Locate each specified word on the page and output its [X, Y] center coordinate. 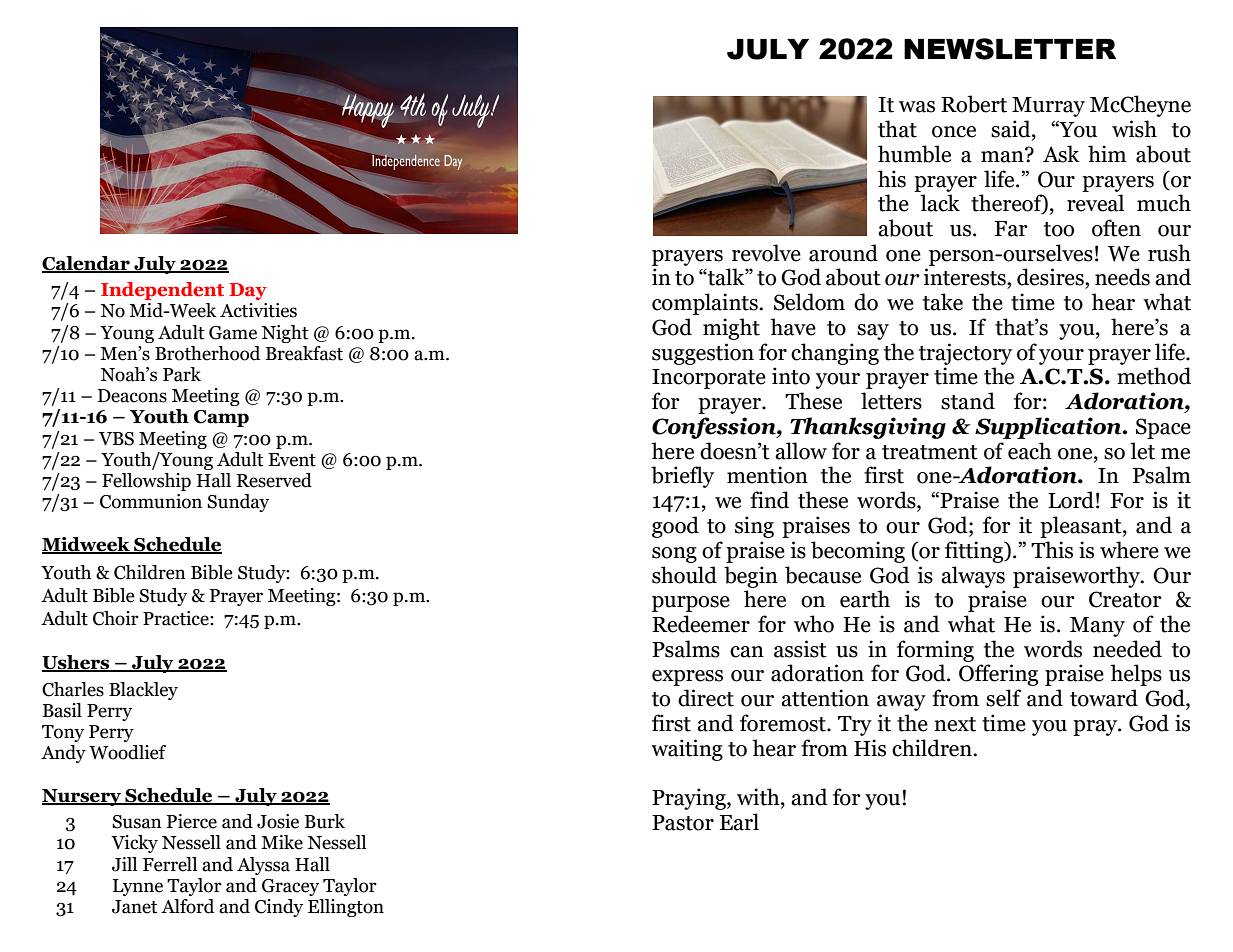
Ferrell [170, 864]
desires [1051, 277]
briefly [682, 477]
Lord [1071, 500]
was [917, 107]
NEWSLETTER [1010, 49]
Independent [162, 291]
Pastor [683, 823]
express [687, 678]
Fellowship [146, 482]
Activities [258, 310]
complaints [706, 304]
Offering [998, 675]
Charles [73, 689]
